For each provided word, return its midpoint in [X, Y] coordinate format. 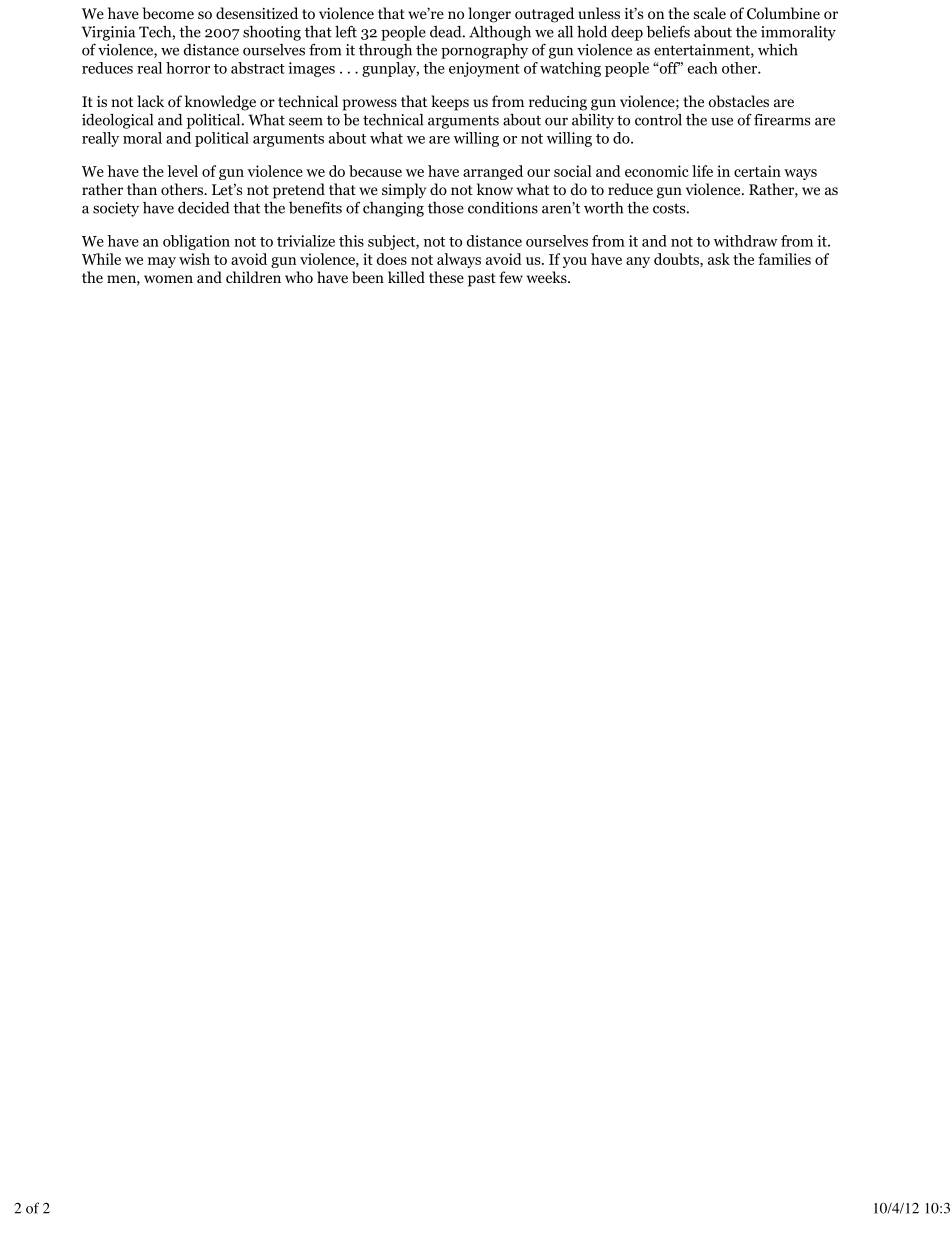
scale [710, 13]
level [182, 171]
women [168, 279]
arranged [493, 172]
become [168, 13]
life [702, 171]
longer [489, 15]
